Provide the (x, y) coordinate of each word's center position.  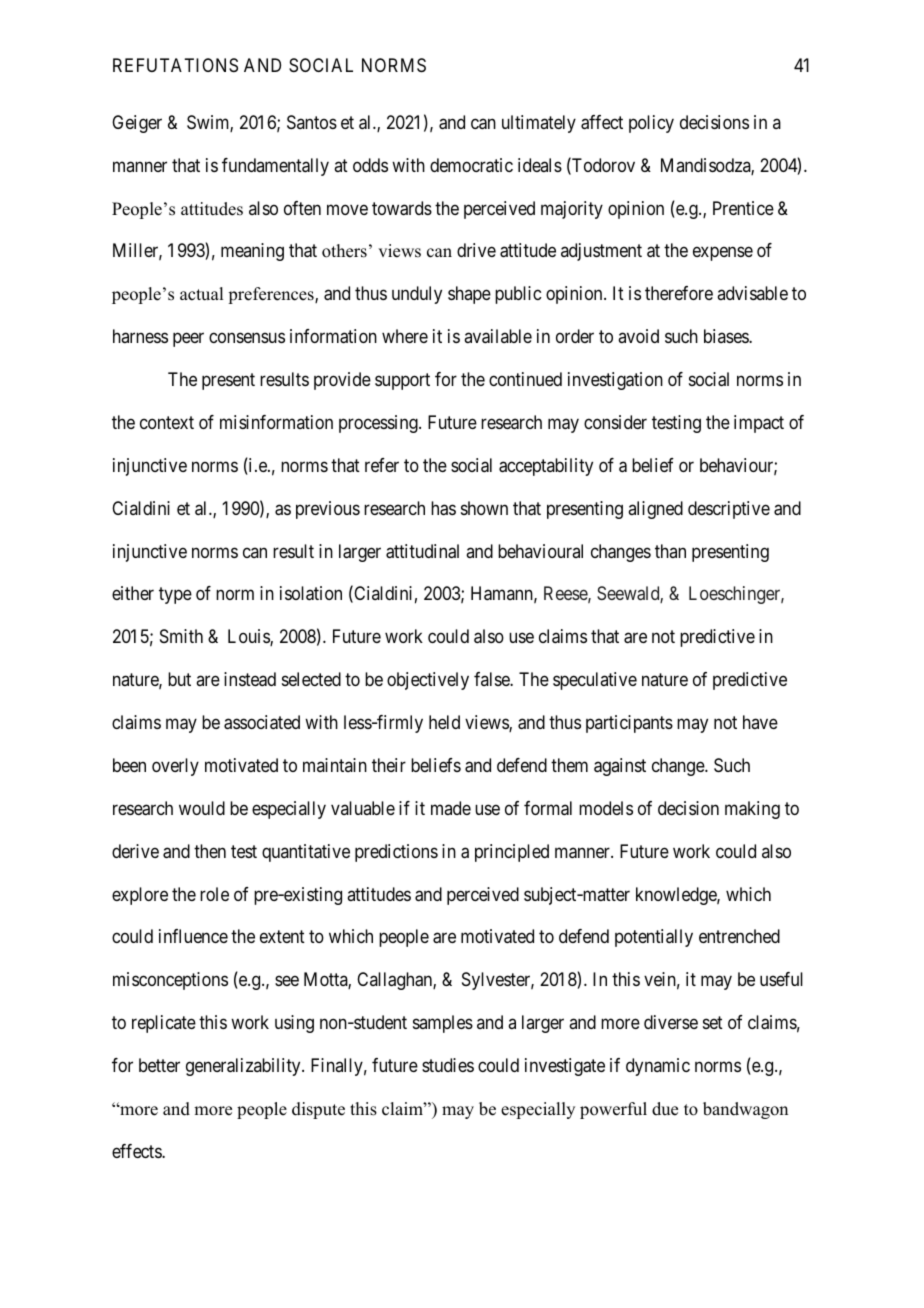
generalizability (244, 1067)
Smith (181, 636)
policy (651, 124)
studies (448, 1065)
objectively (428, 681)
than (670, 551)
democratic (471, 165)
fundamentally (275, 167)
